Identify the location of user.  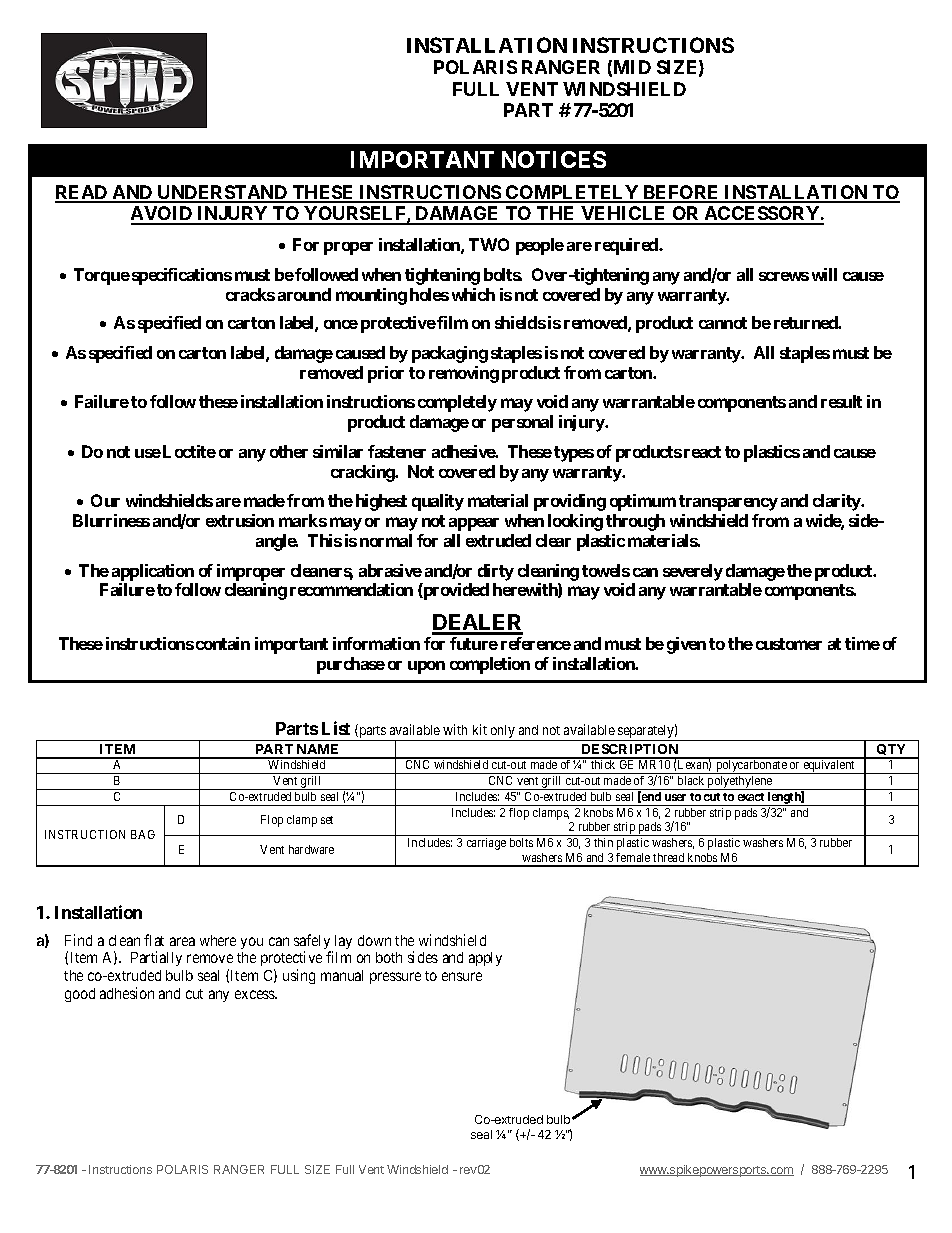
(675, 797).
